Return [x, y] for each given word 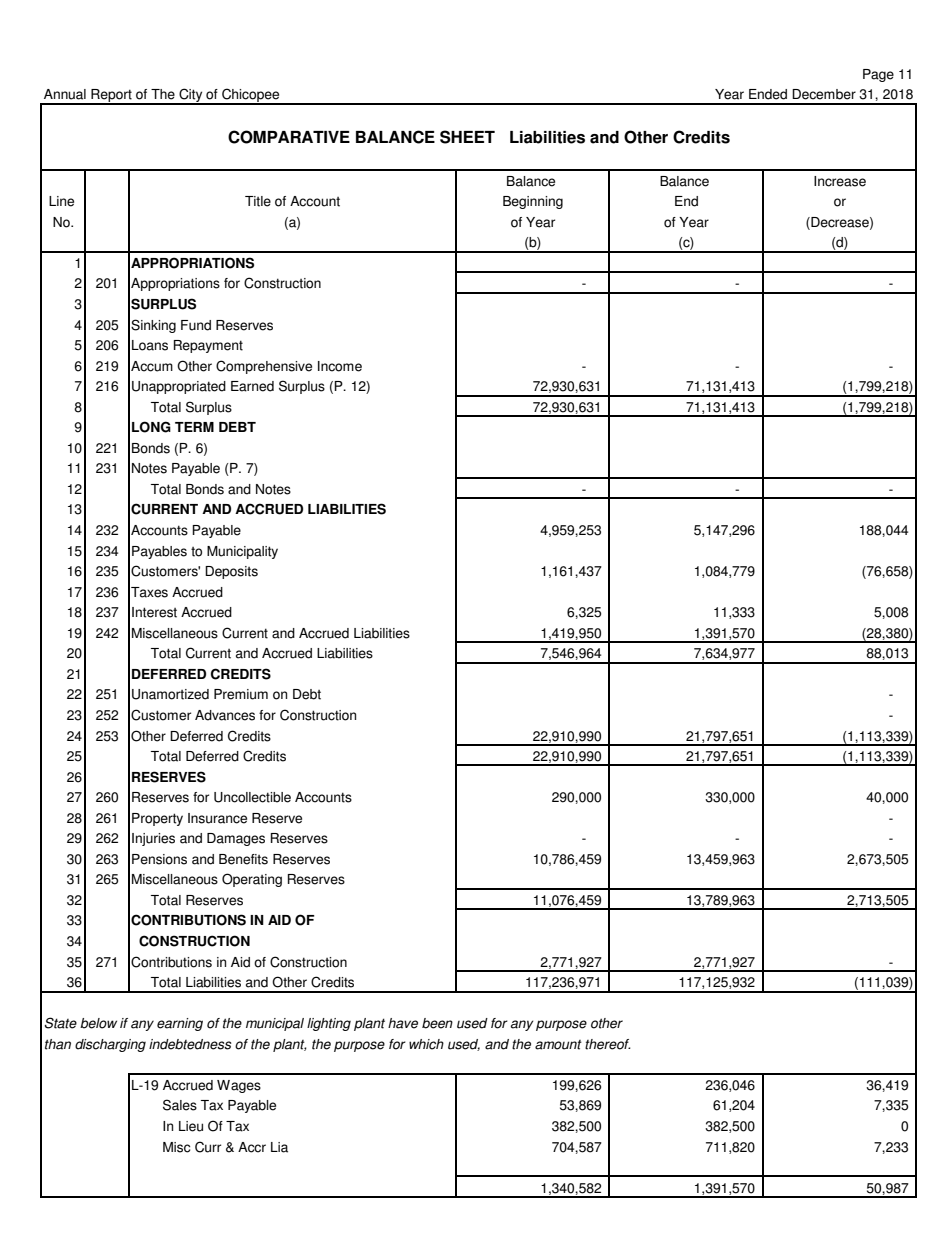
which [426, 1044]
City [191, 96]
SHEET [467, 137]
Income [340, 366]
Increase [840, 181]
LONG [151, 427]
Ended [768, 94]
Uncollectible [252, 797]
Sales [180, 1105]
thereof [608, 1044]
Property [157, 819]
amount [558, 1045]
